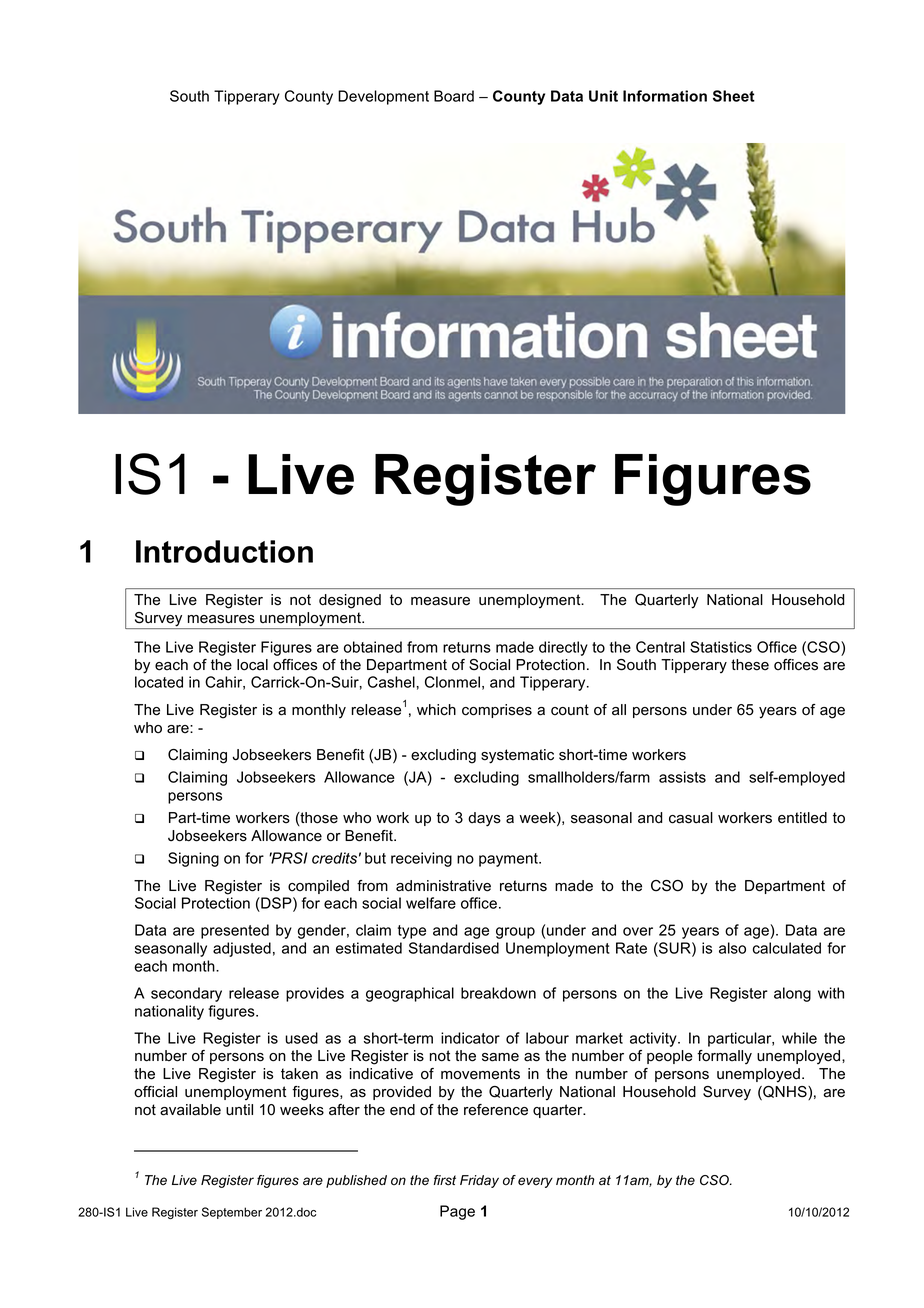  Describe the element at coordinates (252, 665) in the screenshot. I see `local` at that location.
